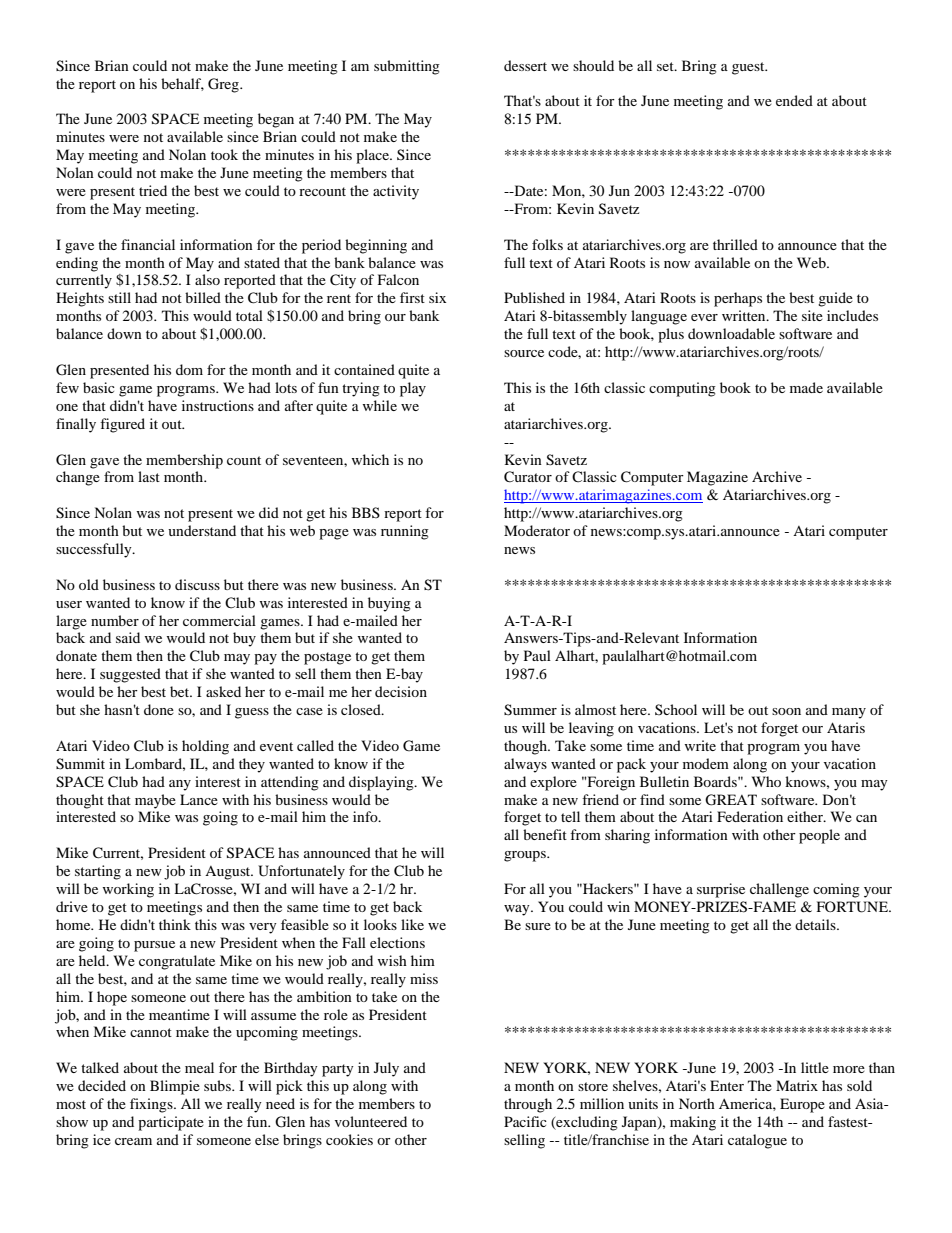 The image size is (952, 1233). I want to click on last, so click(149, 476).
